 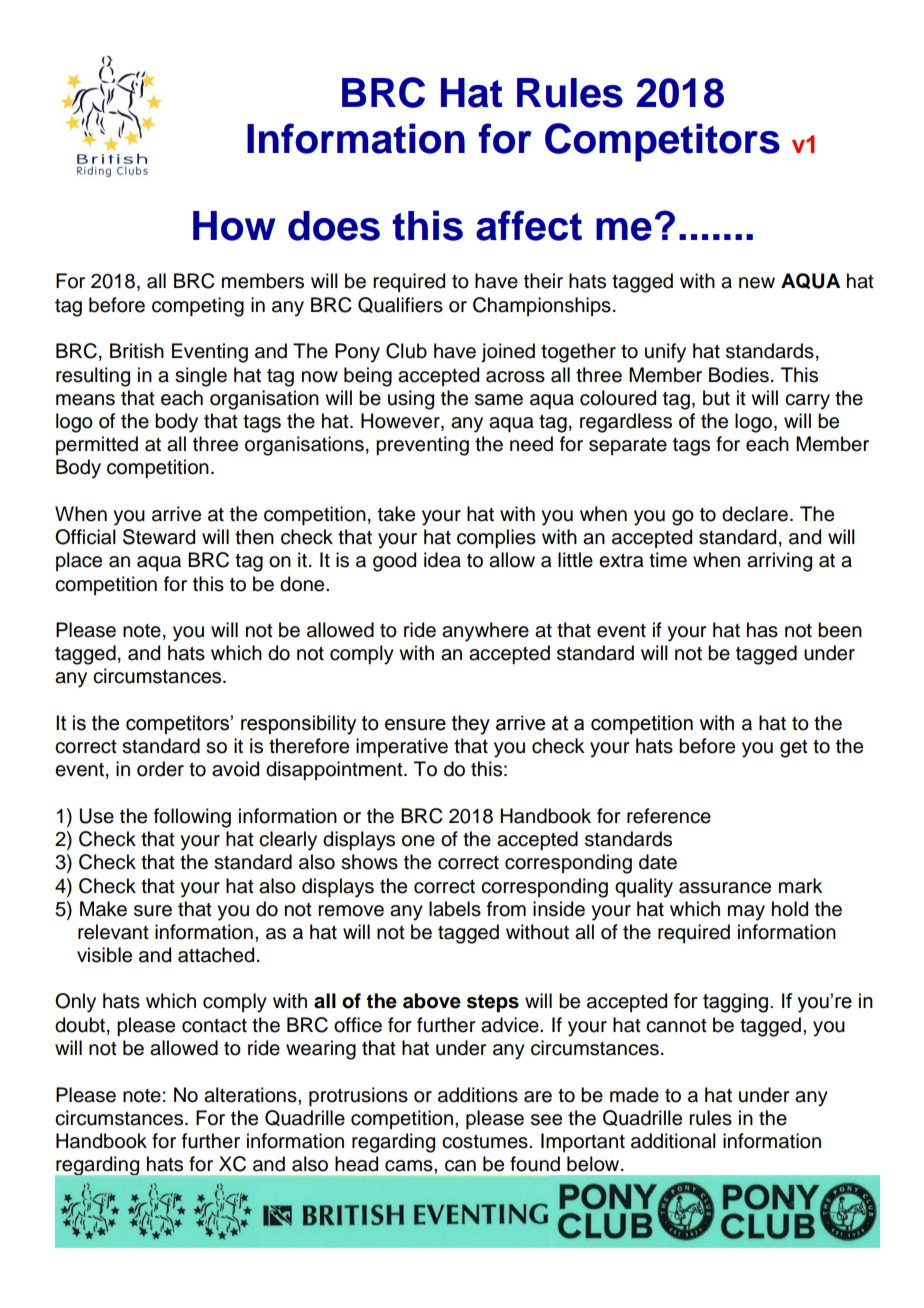 What do you see at coordinates (757, 283) in the screenshot?
I see `new` at bounding box center [757, 283].
